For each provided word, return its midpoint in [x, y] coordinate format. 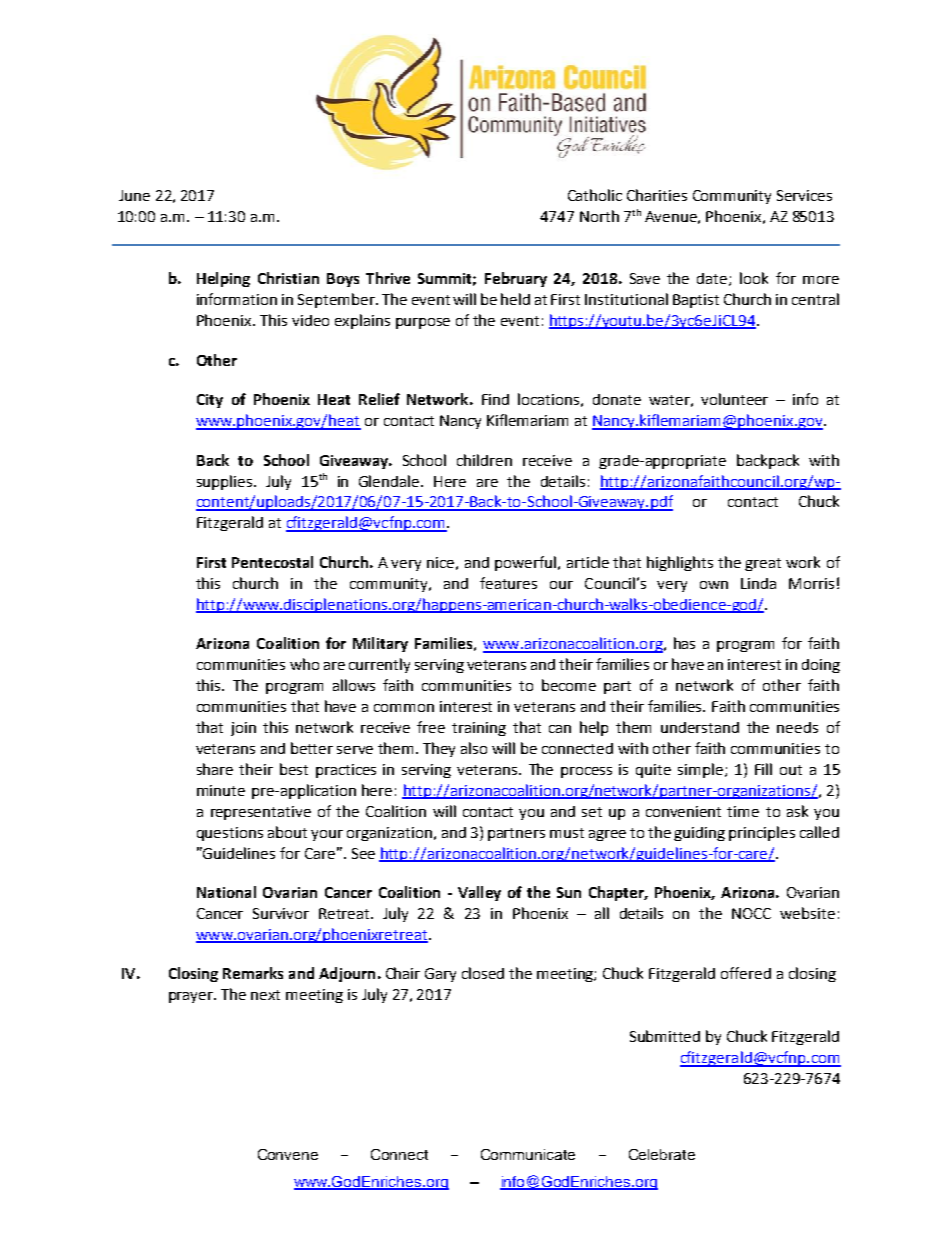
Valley [479, 893]
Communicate [528, 1154]
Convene [288, 1154]
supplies [226, 482]
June [134, 195]
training [479, 729]
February [516, 279]
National [226, 892]
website [807, 913]
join [243, 729]
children [484, 460]
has [684, 643]
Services [804, 195]
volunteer [734, 399]
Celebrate [662, 1154]
